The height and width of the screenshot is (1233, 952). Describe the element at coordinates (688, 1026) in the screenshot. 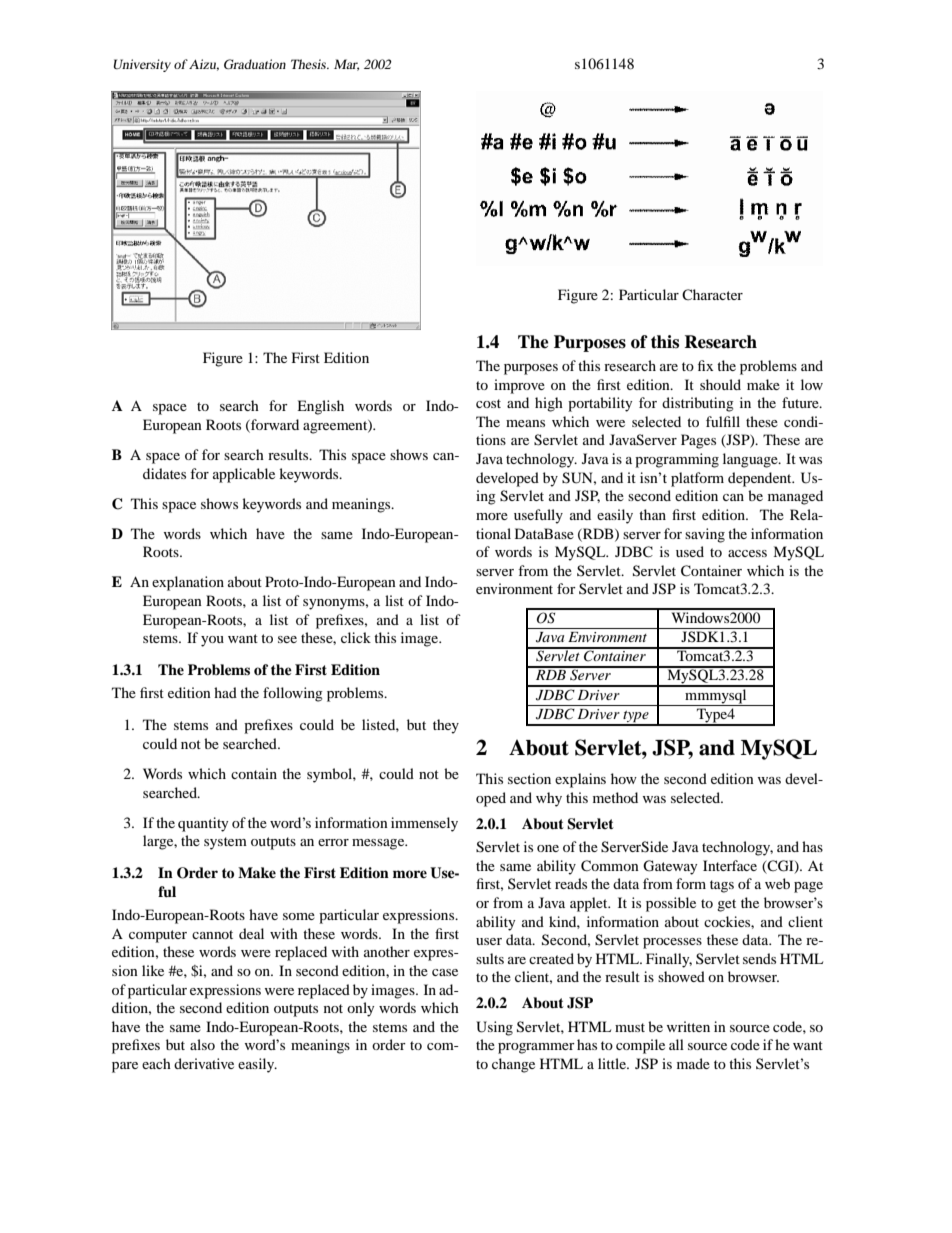

I see `written` at that location.
